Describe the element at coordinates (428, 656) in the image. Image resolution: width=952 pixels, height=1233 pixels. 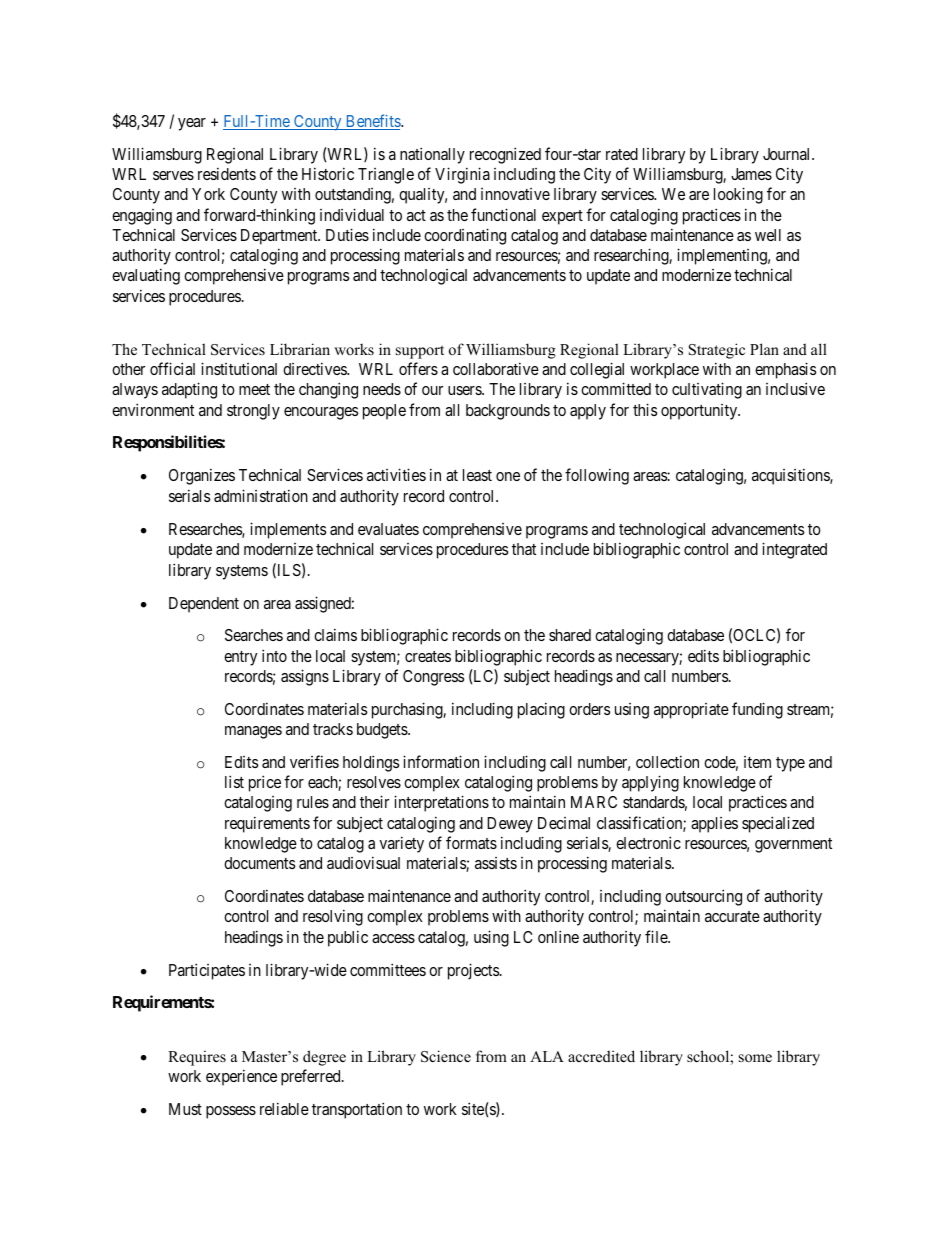
I see `creates` at that location.
